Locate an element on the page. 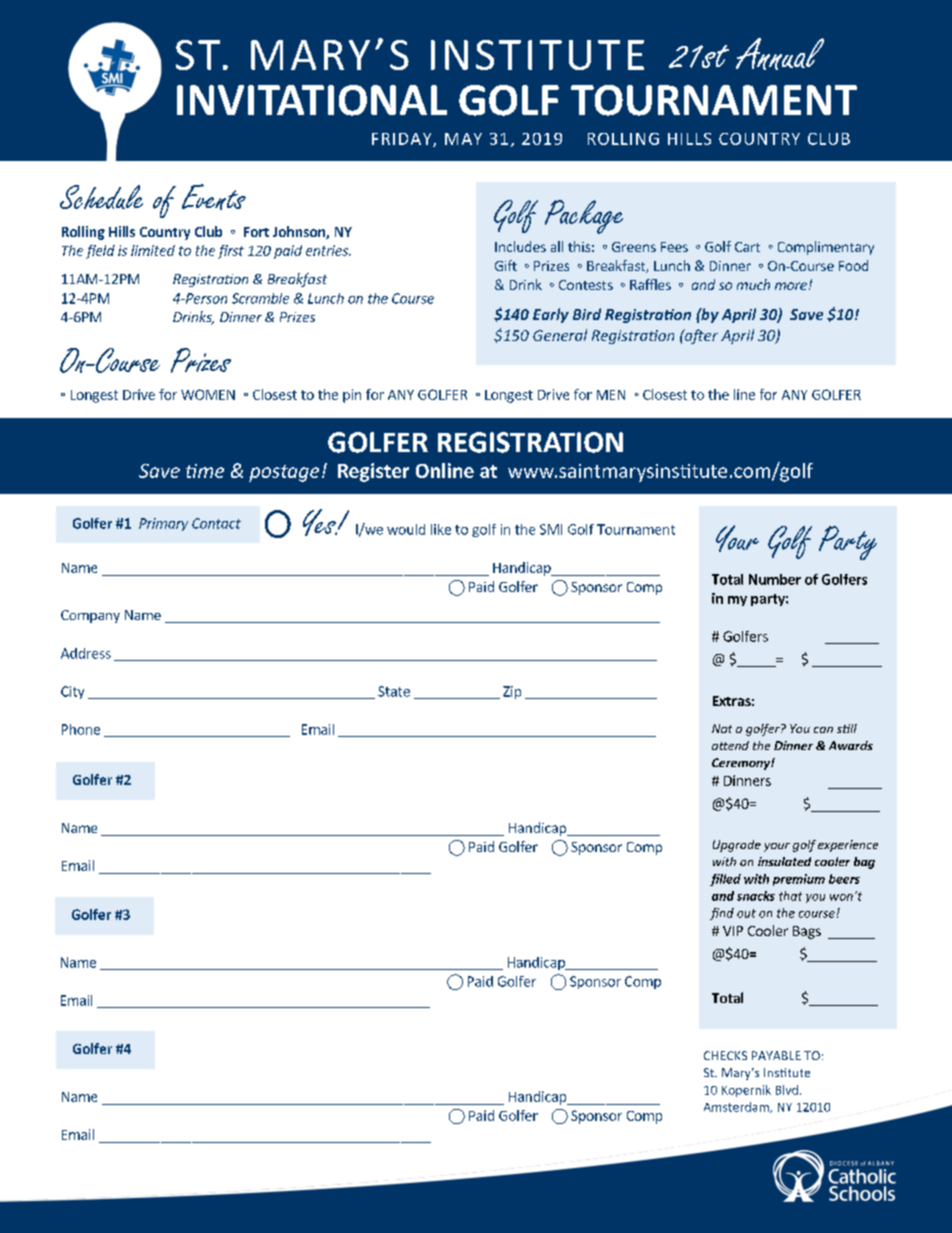  filled is located at coordinates (725, 880).
